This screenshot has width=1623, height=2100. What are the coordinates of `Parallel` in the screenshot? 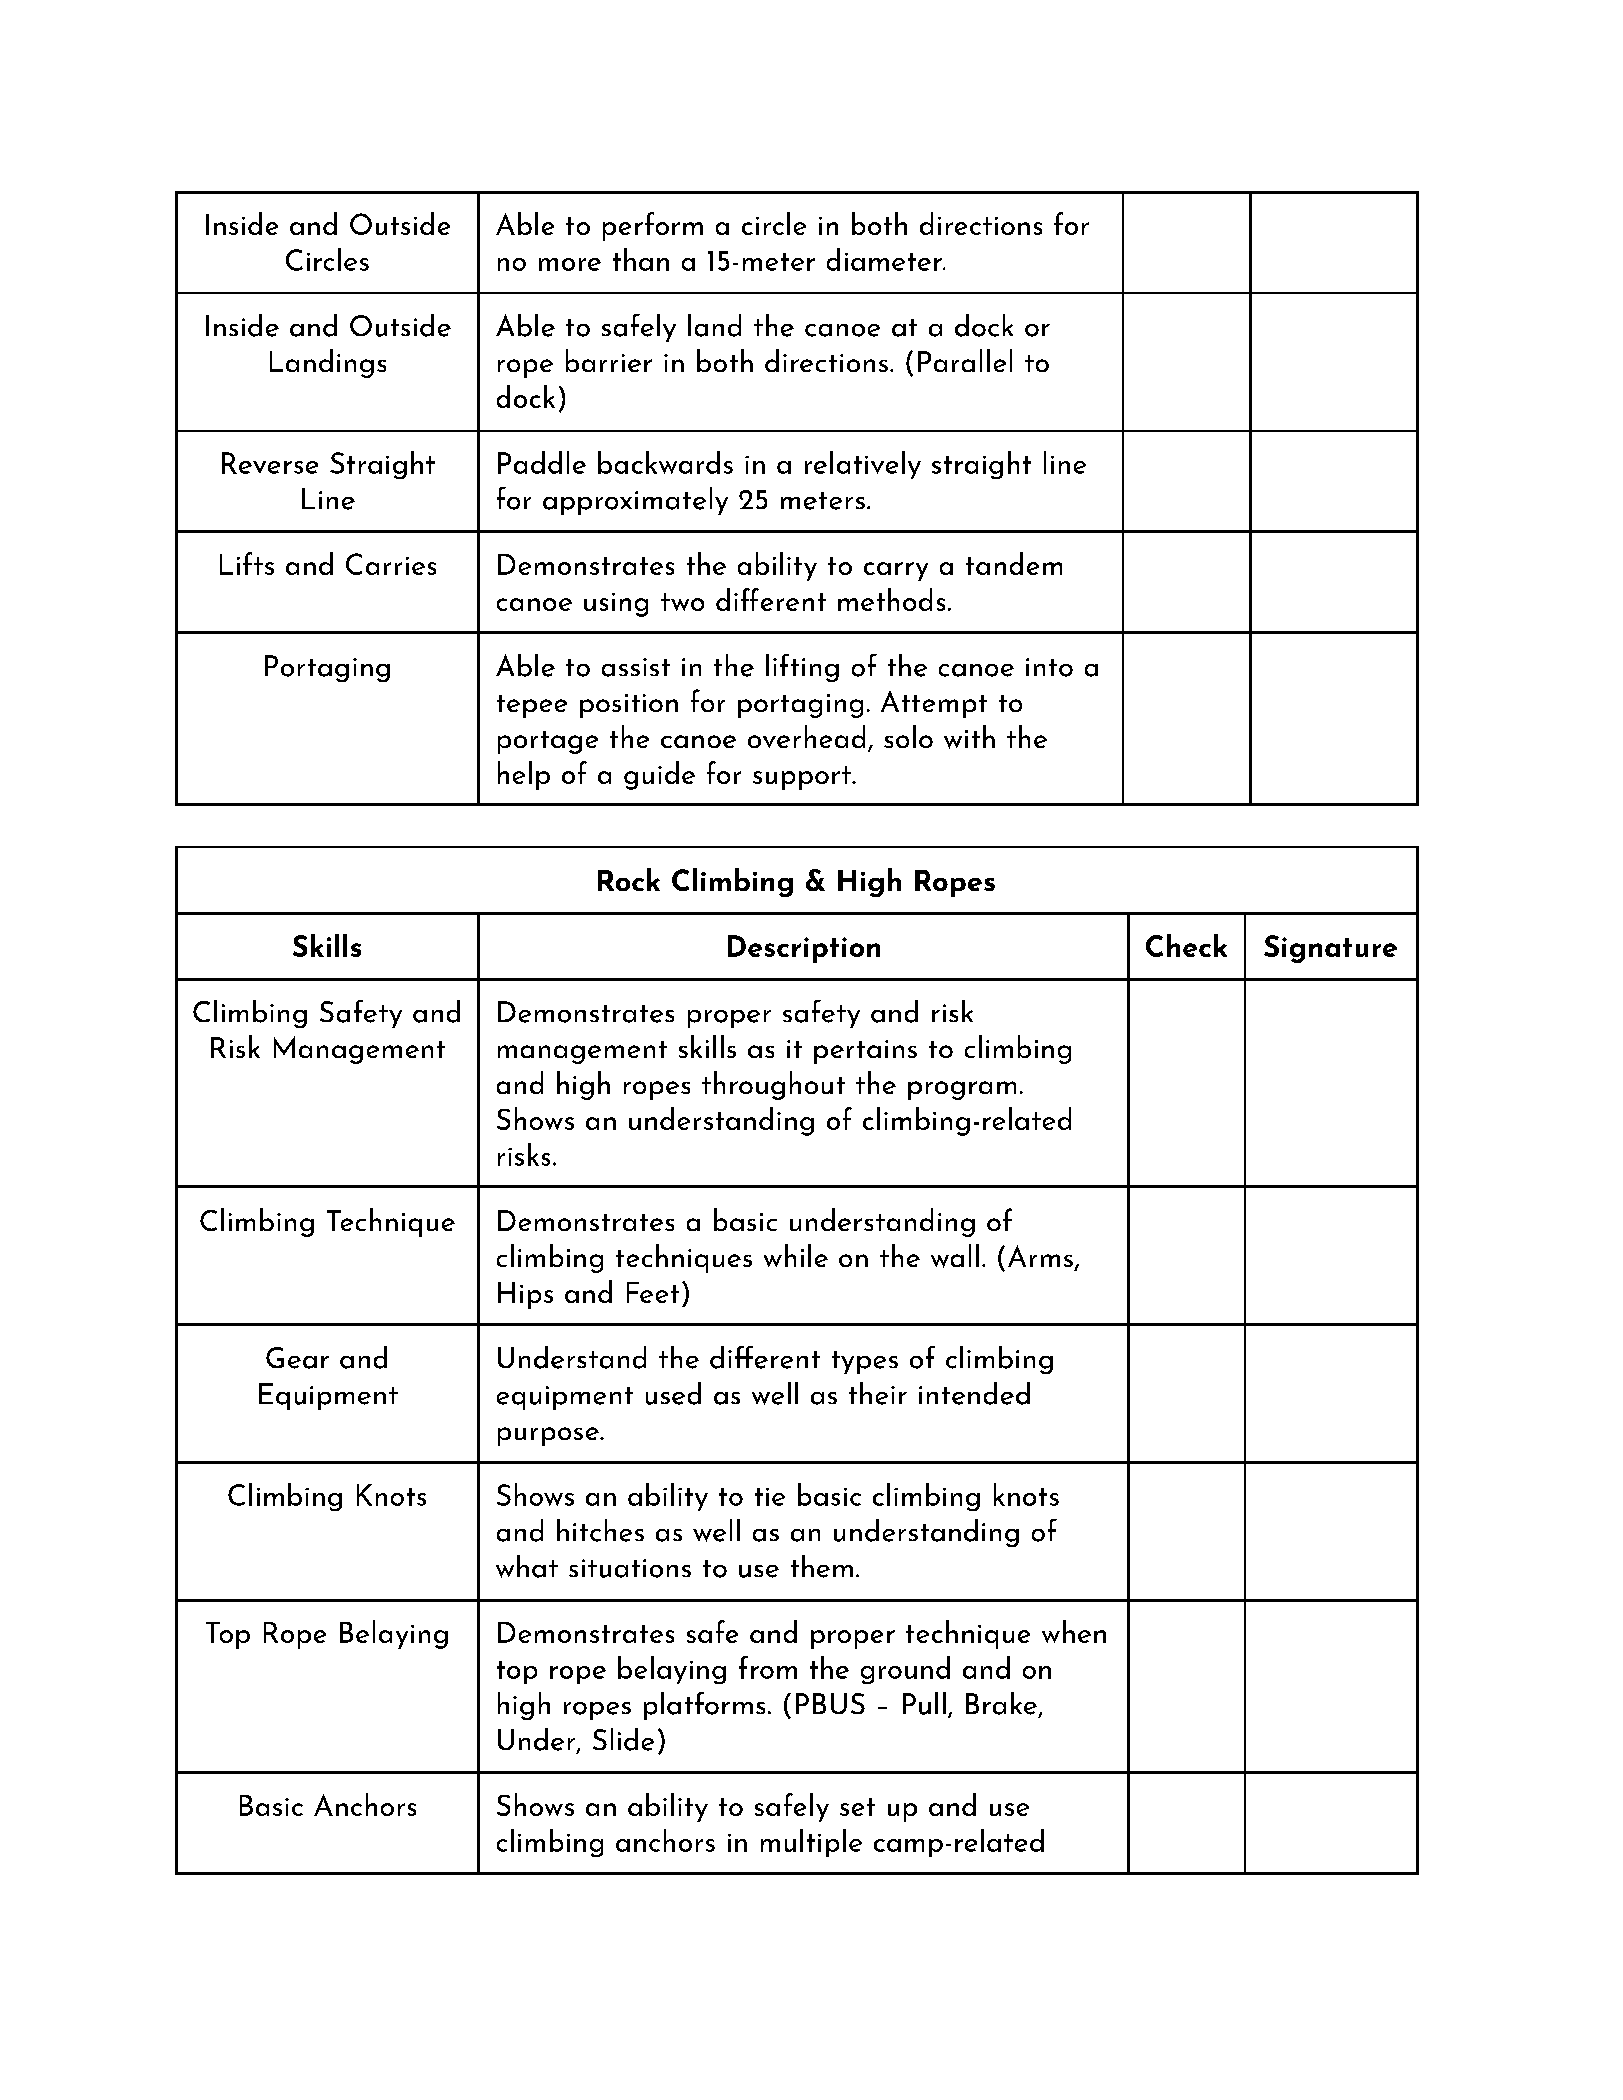 It's located at (965, 360).
